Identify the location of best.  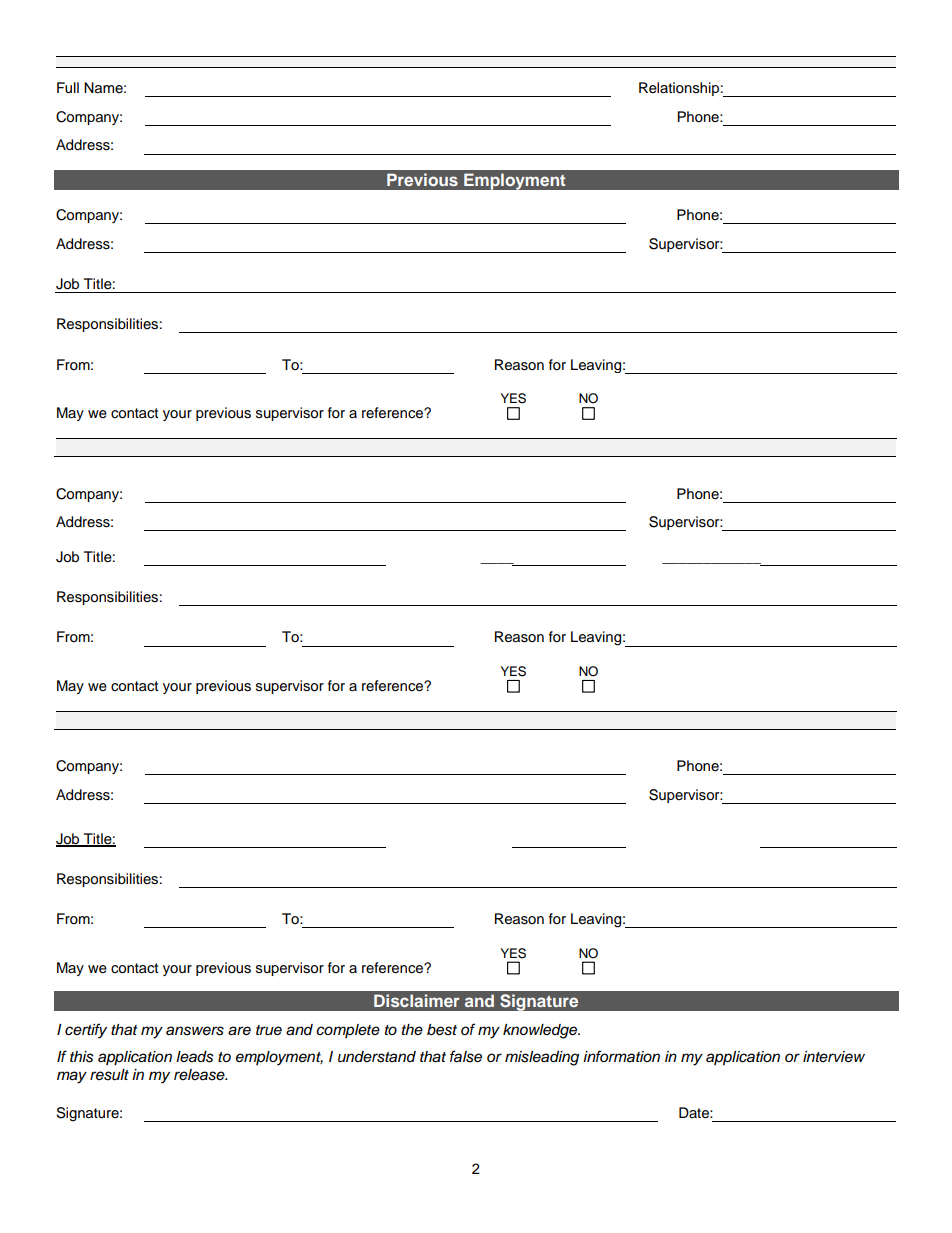
(442, 1030).
